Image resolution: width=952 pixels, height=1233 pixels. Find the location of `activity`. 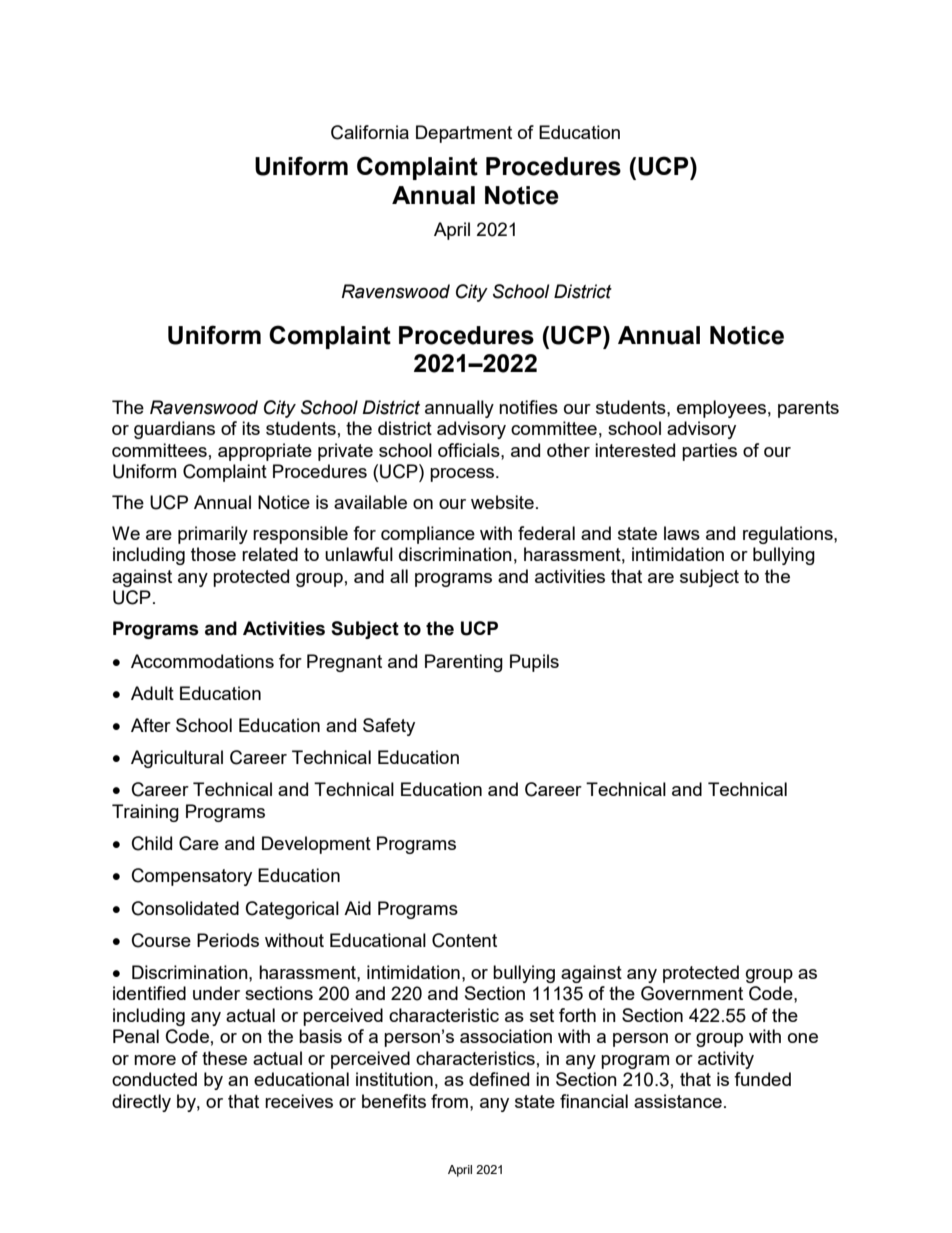

activity is located at coordinates (726, 1060).
